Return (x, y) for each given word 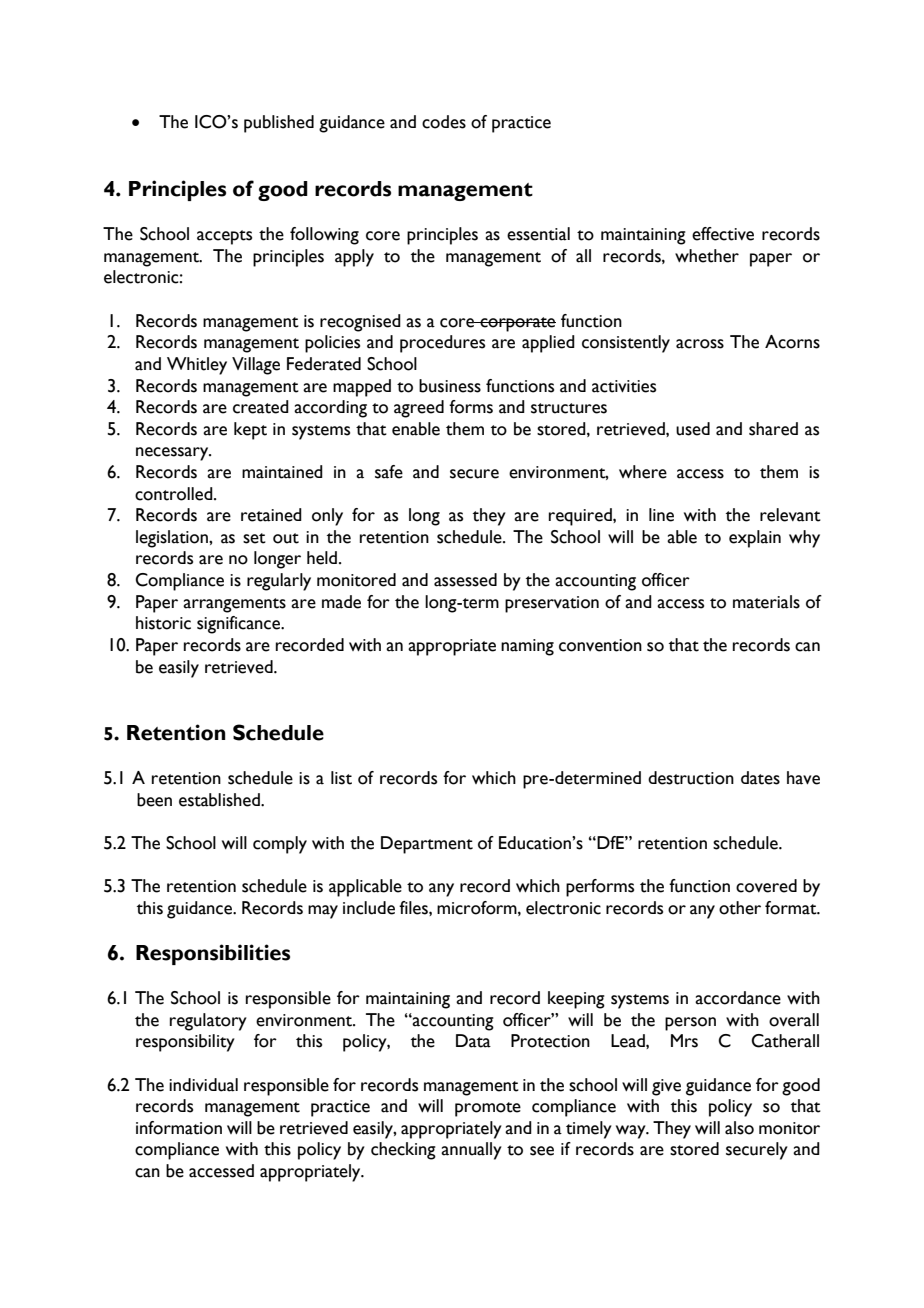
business (450, 386)
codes (444, 122)
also (739, 1128)
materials (766, 602)
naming (527, 647)
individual (203, 1085)
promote (488, 1109)
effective (723, 234)
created (261, 407)
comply (280, 845)
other (740, 908)
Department (427, 845)
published (279, 124)
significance (240, 625)
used (693, 429)
